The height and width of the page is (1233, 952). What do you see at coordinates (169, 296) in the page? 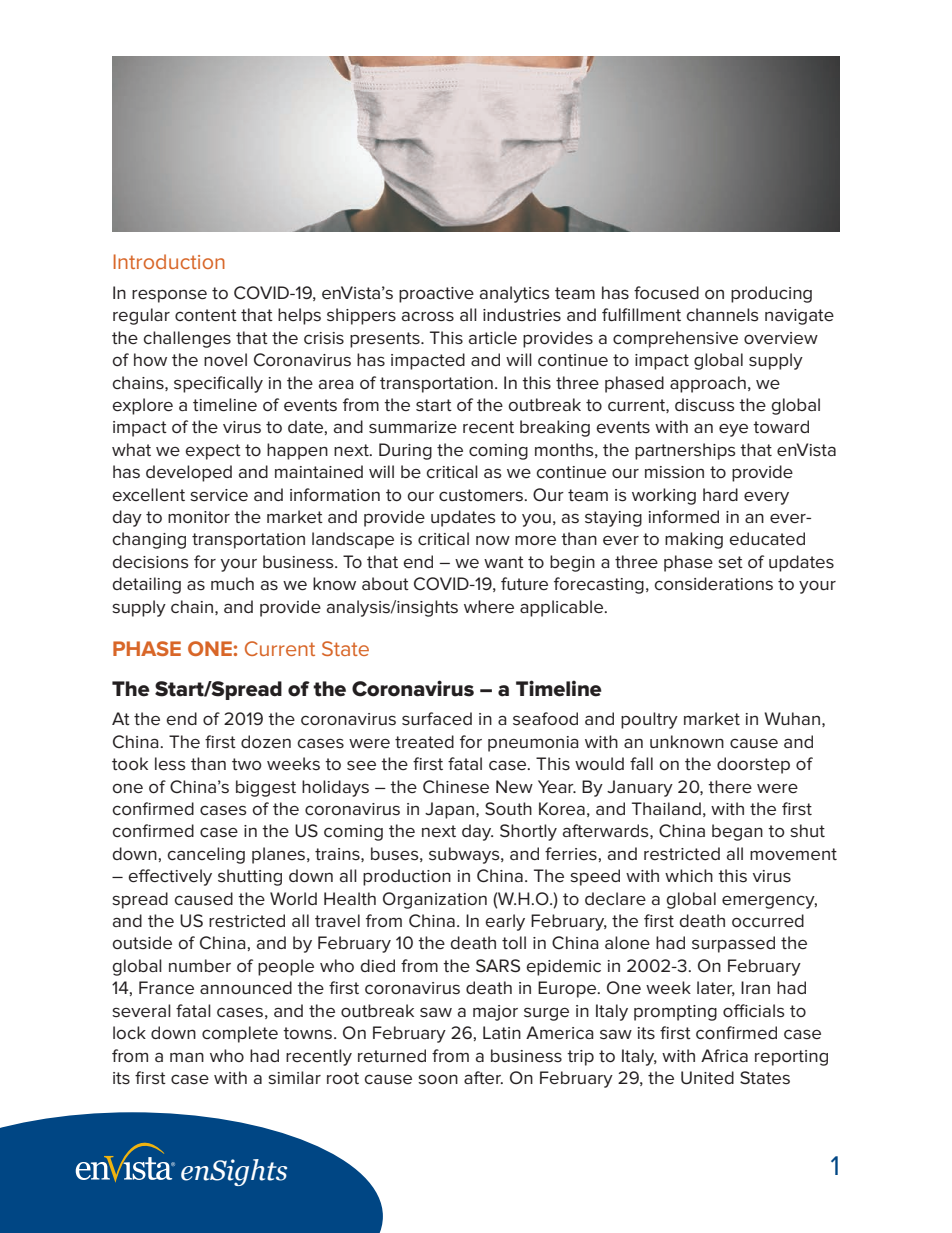
I see `response` at bounding box center [169, 296].
